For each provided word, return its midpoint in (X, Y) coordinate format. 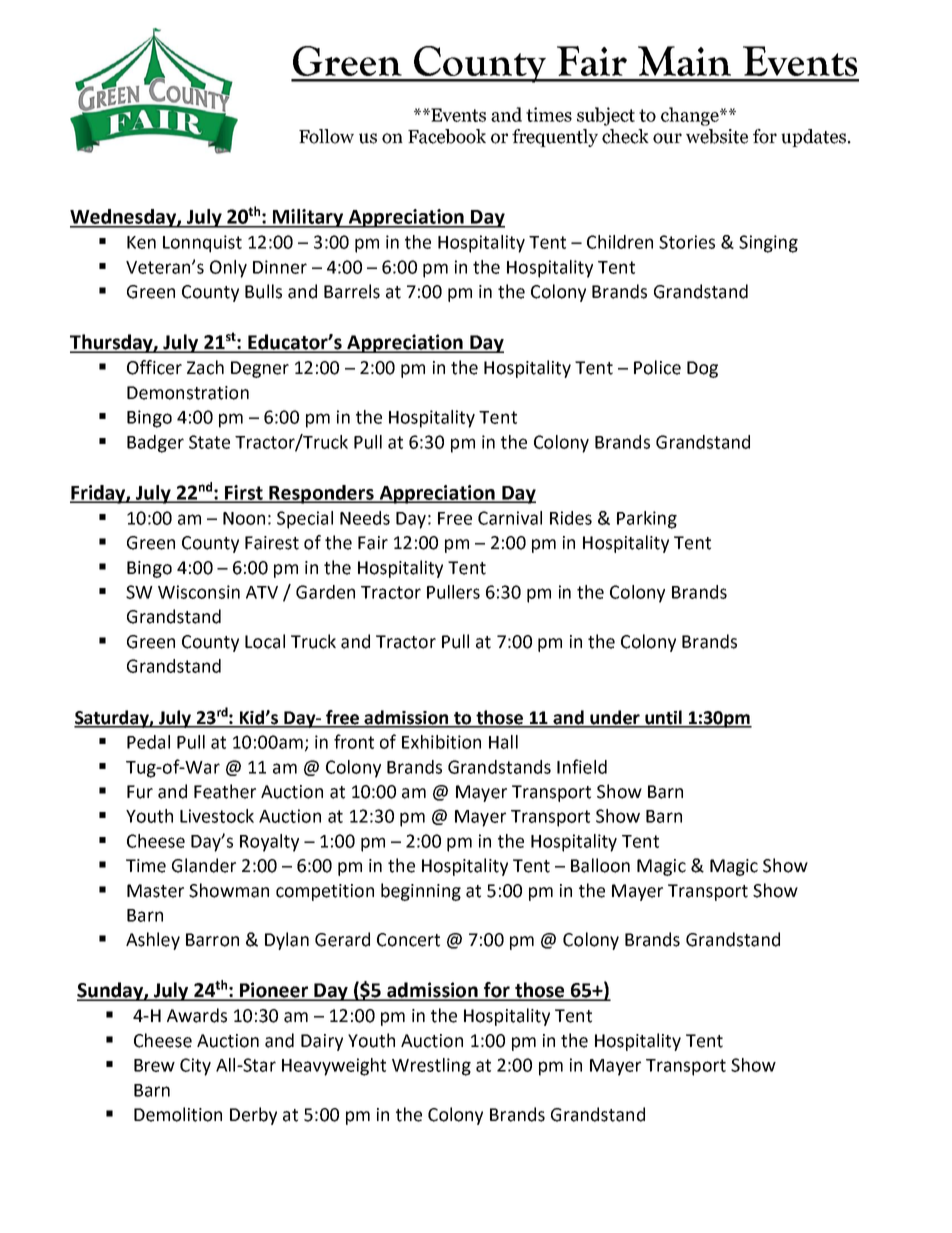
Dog (702, 369)
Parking (647, 520)
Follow (326, 136)
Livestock (217, 816)
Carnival (510, 518)
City (195, 1067)
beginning (421, 892)
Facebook (447, 136)
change (691, 116)
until (663, 718)
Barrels (352, 291)
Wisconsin (199, 592)
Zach (205, 367)
